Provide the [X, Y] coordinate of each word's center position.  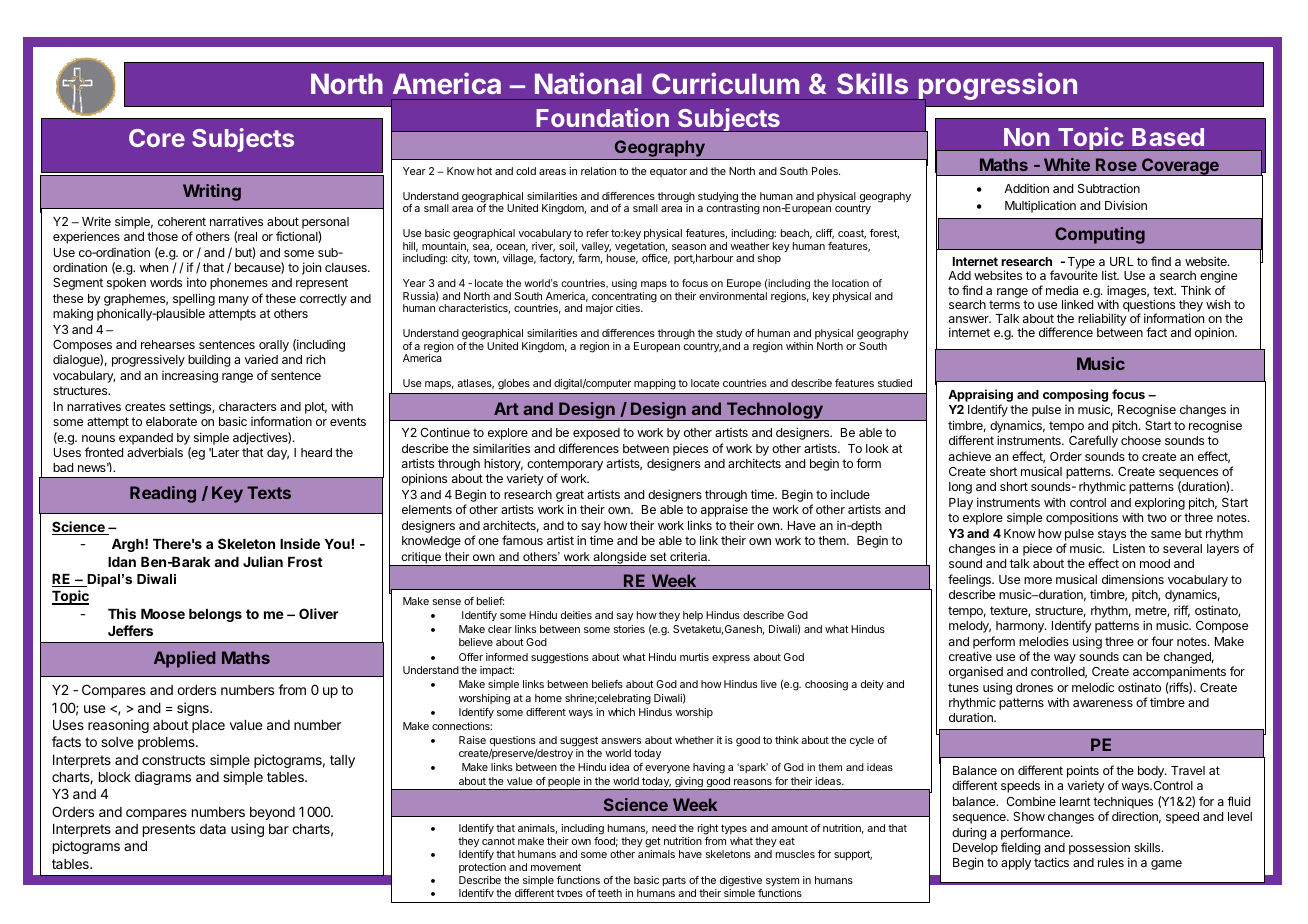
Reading [163, 494]
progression [996, 87]
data [213, 829]
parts [674, 881]
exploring [1160, 503]
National [588, 83]
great [570, 497]
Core [157, 138]
